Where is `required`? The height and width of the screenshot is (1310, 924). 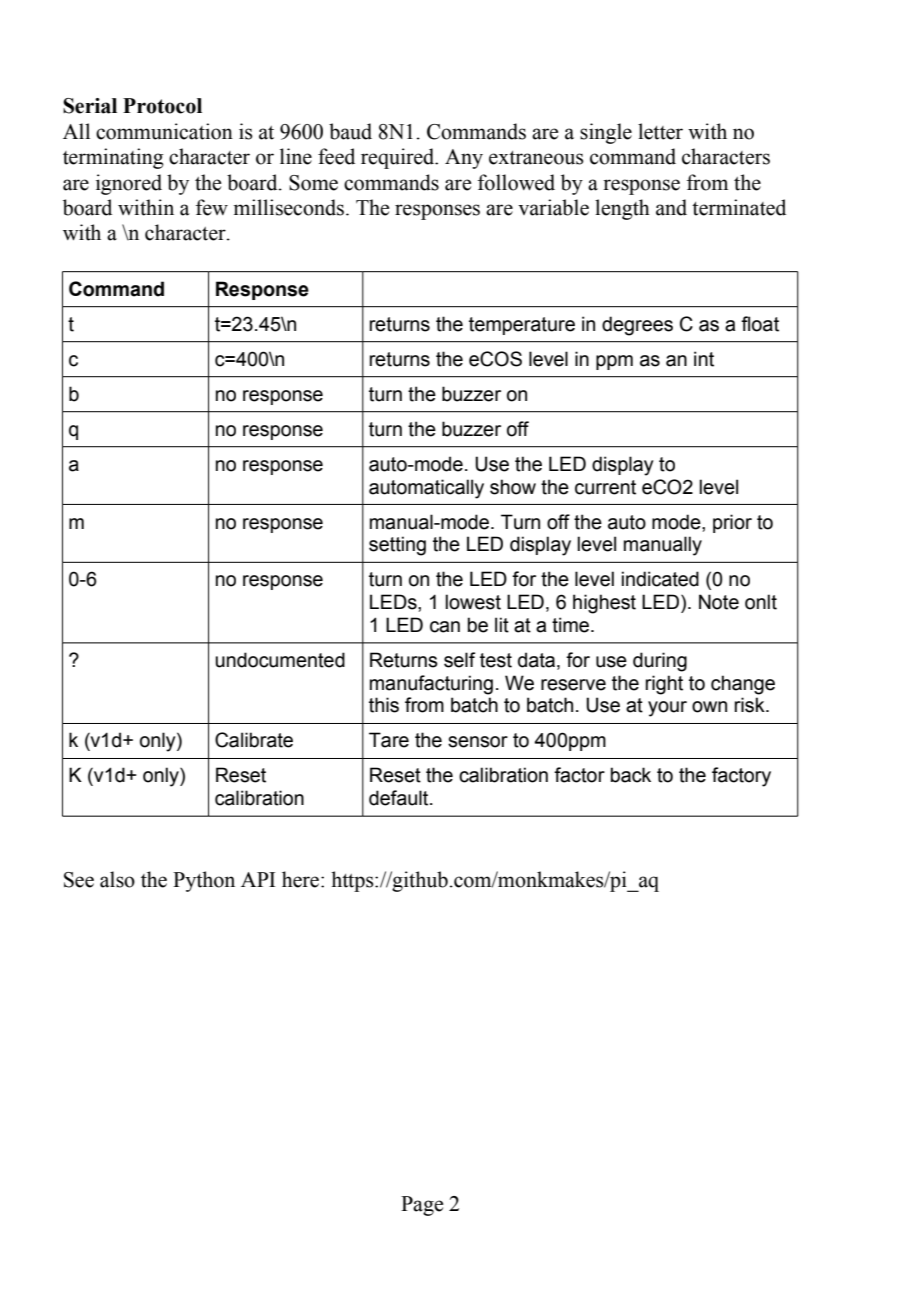 required is located at coordinates (399, 158).
